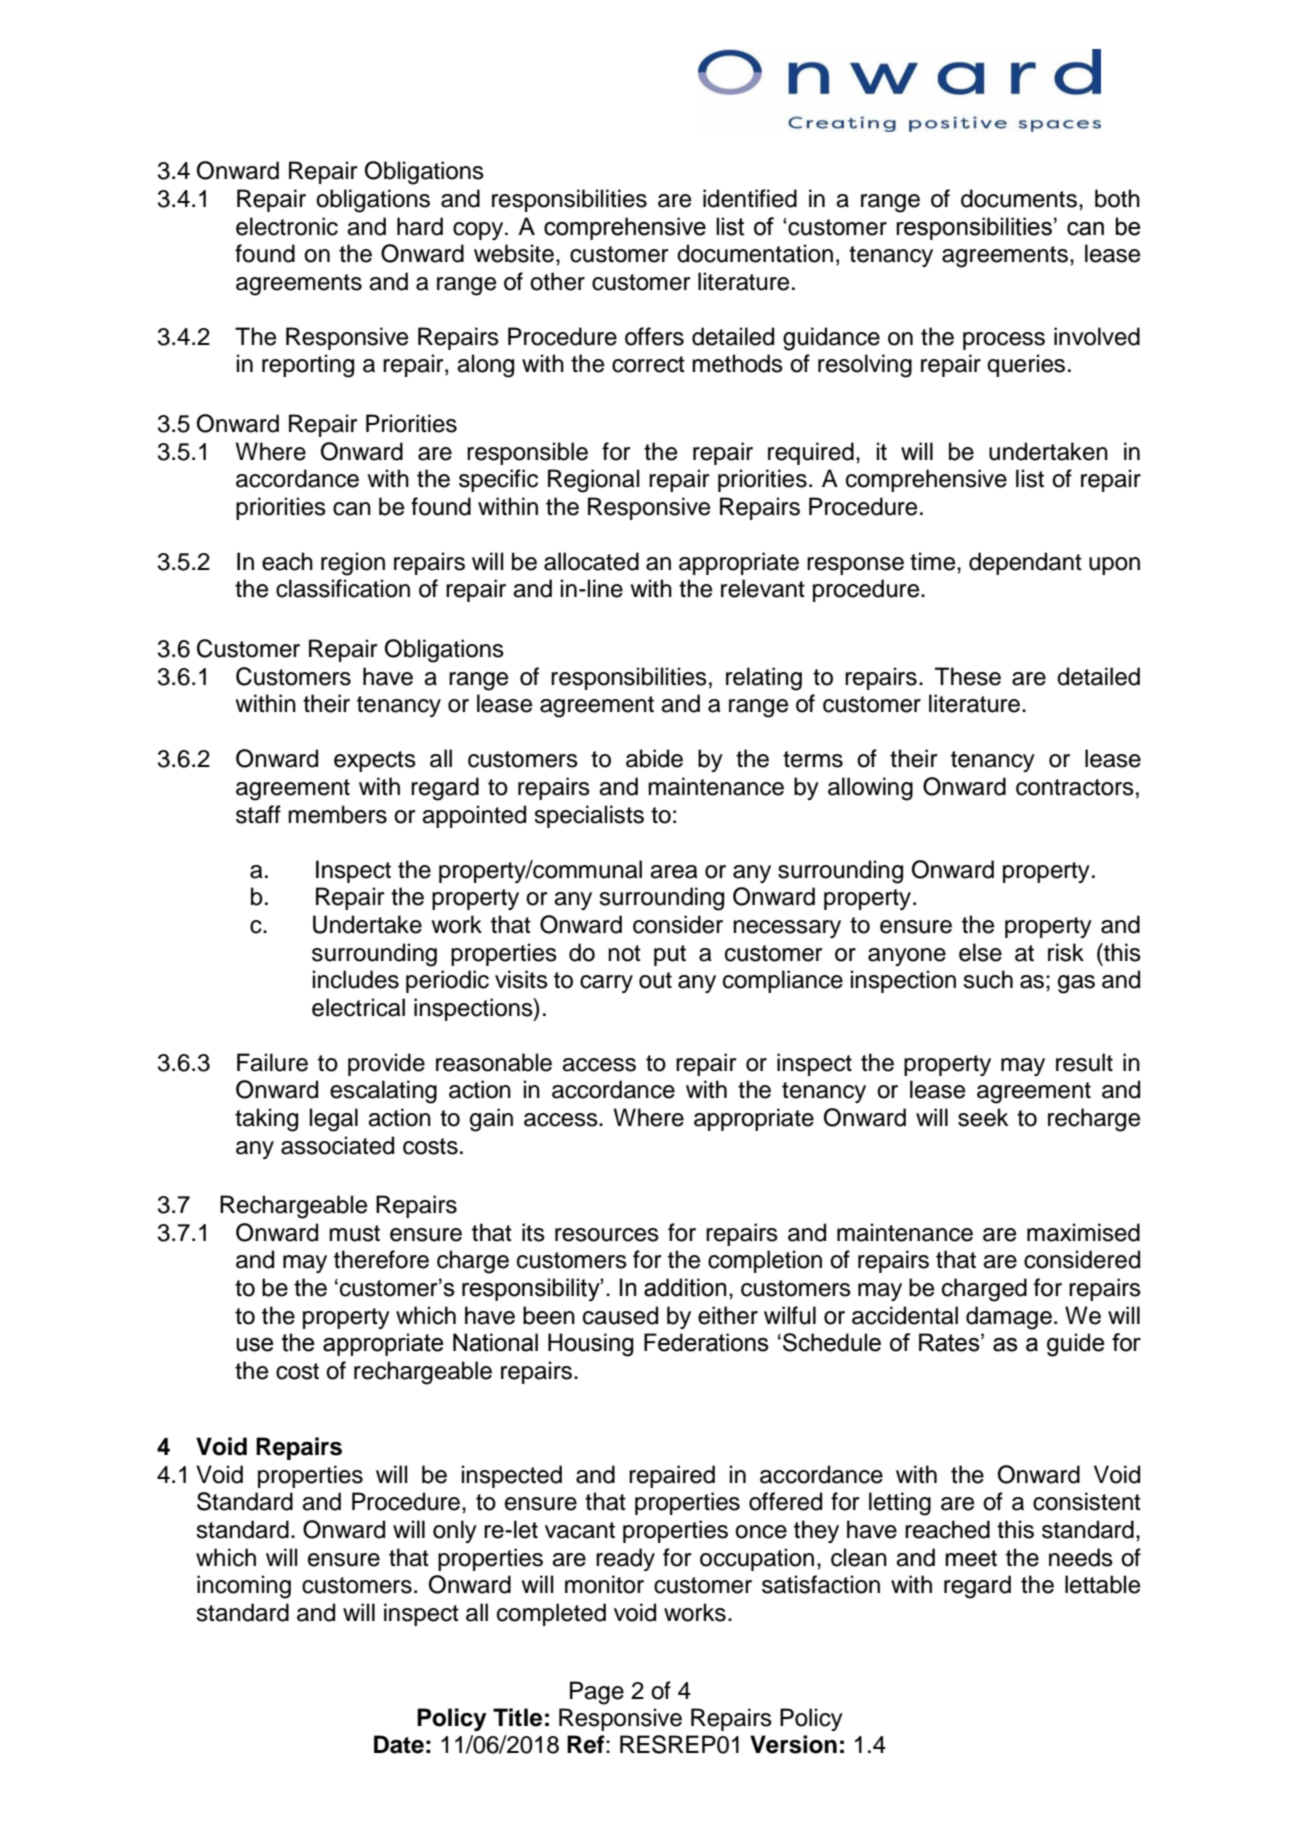 This document has height=1836, width=1298. Describe the element at coordinates (988, 979) in the document. I see `such` at that location.
